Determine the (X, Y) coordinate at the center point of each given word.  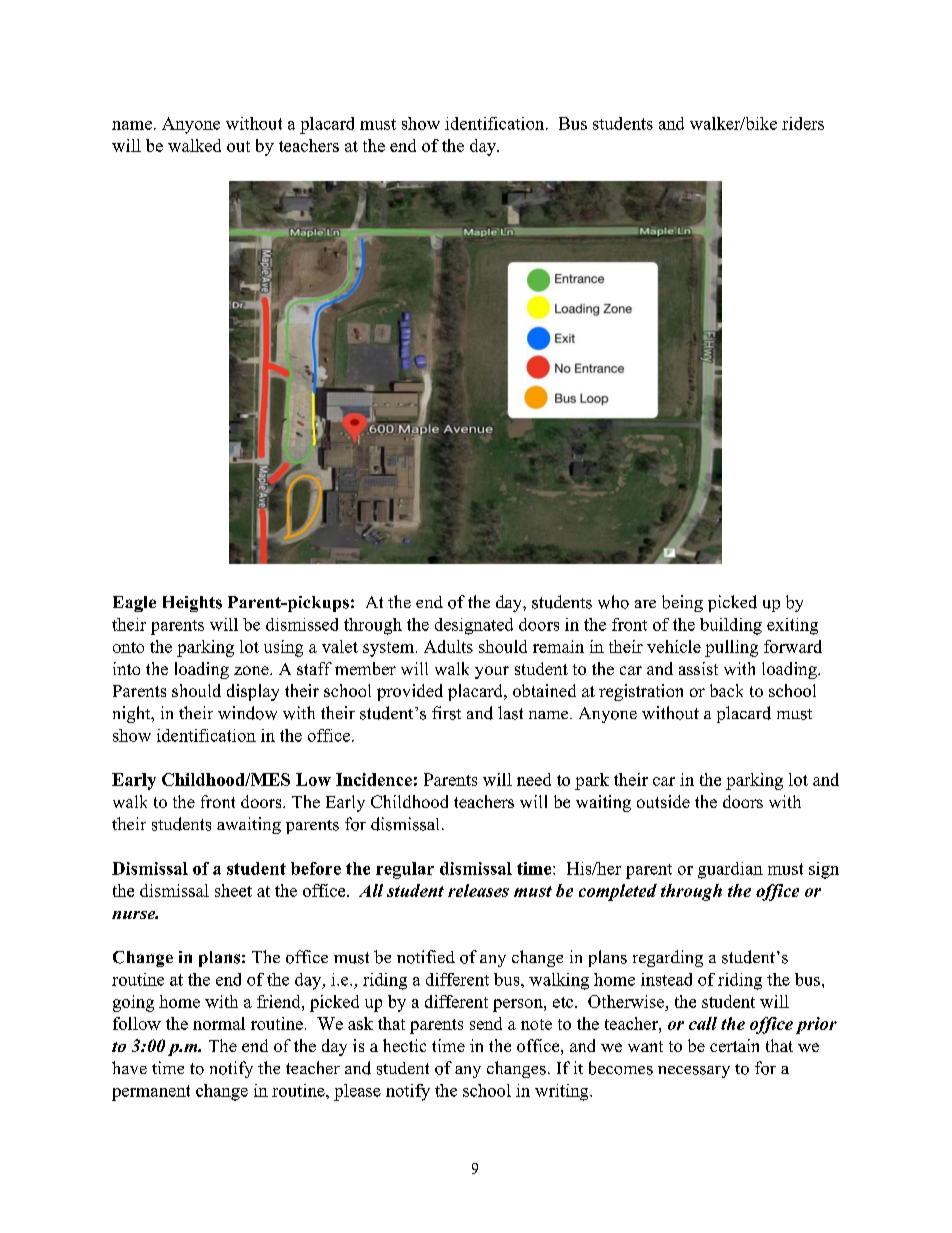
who (613, 602)
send (486, 1023)
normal (219, 1023)
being (682, 603)
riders (803, 123)
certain (734, 1045)
